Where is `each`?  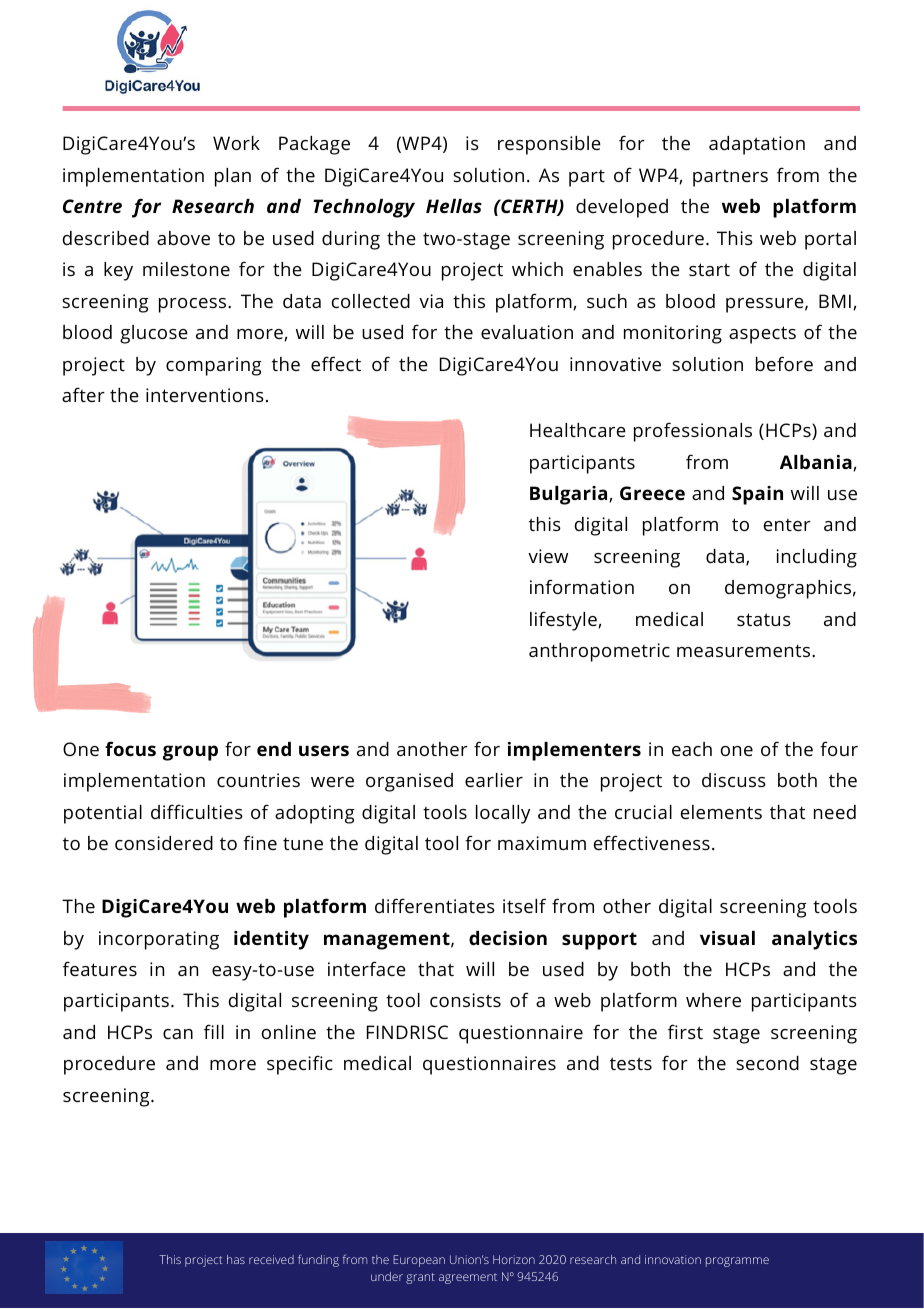
each is located at coordinates (692, 749).
